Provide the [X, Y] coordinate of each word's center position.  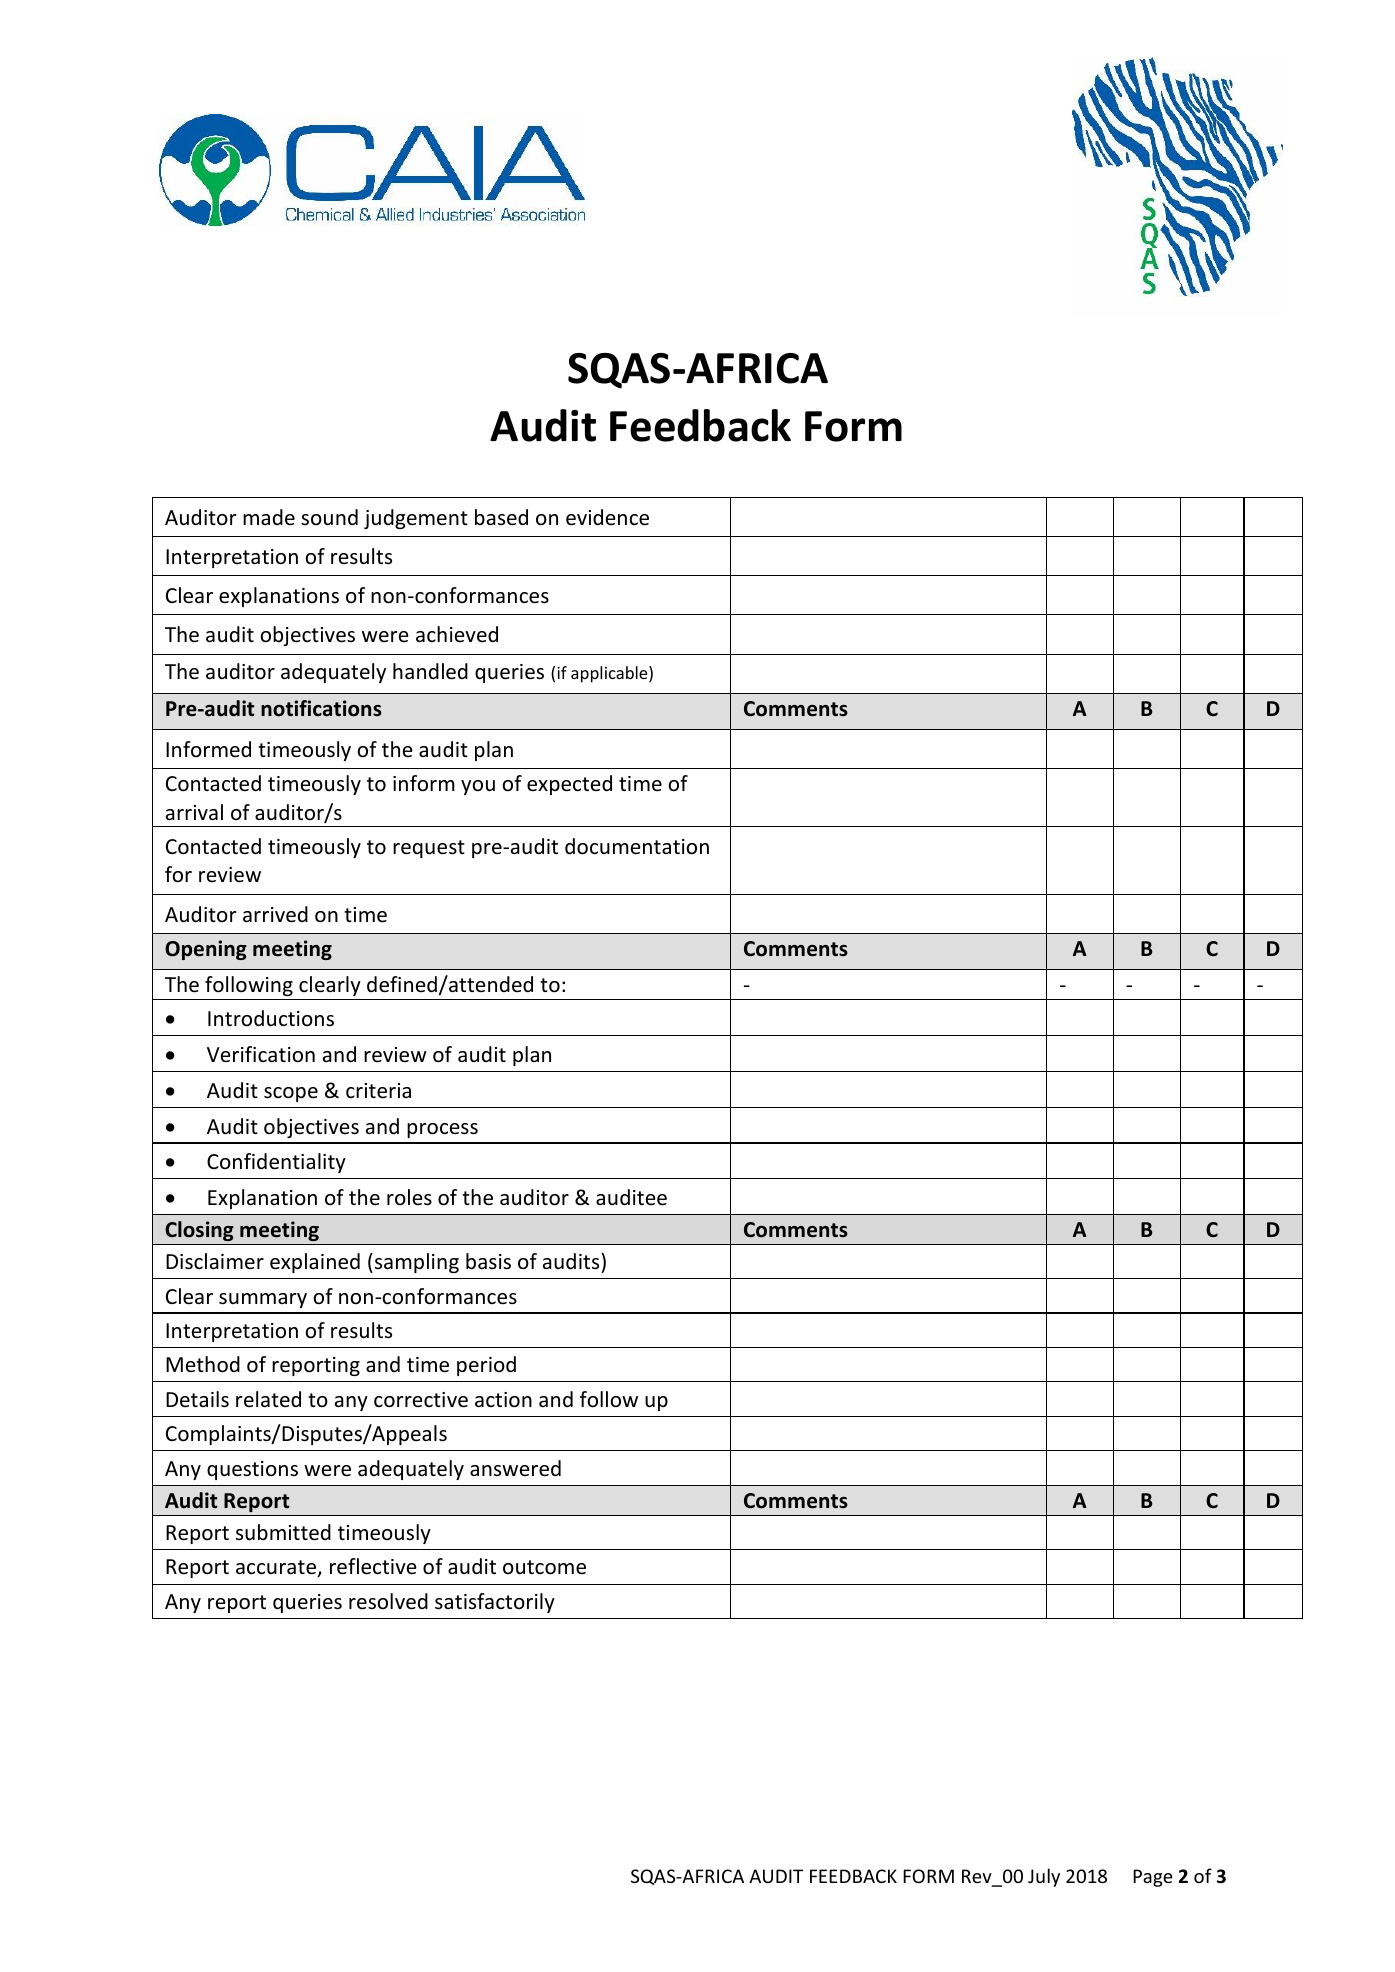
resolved [388, 1601]
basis [488, 1261]
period [486, 1366]
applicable [610, 674]
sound [329, 517]
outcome [544, 1567]
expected [569, 785]
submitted [283, 1532]
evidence [607, 517]
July [1044, 1877]
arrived [275, 914]
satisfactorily [495, 1603]
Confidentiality [276, 1163]
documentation [637, 846]
